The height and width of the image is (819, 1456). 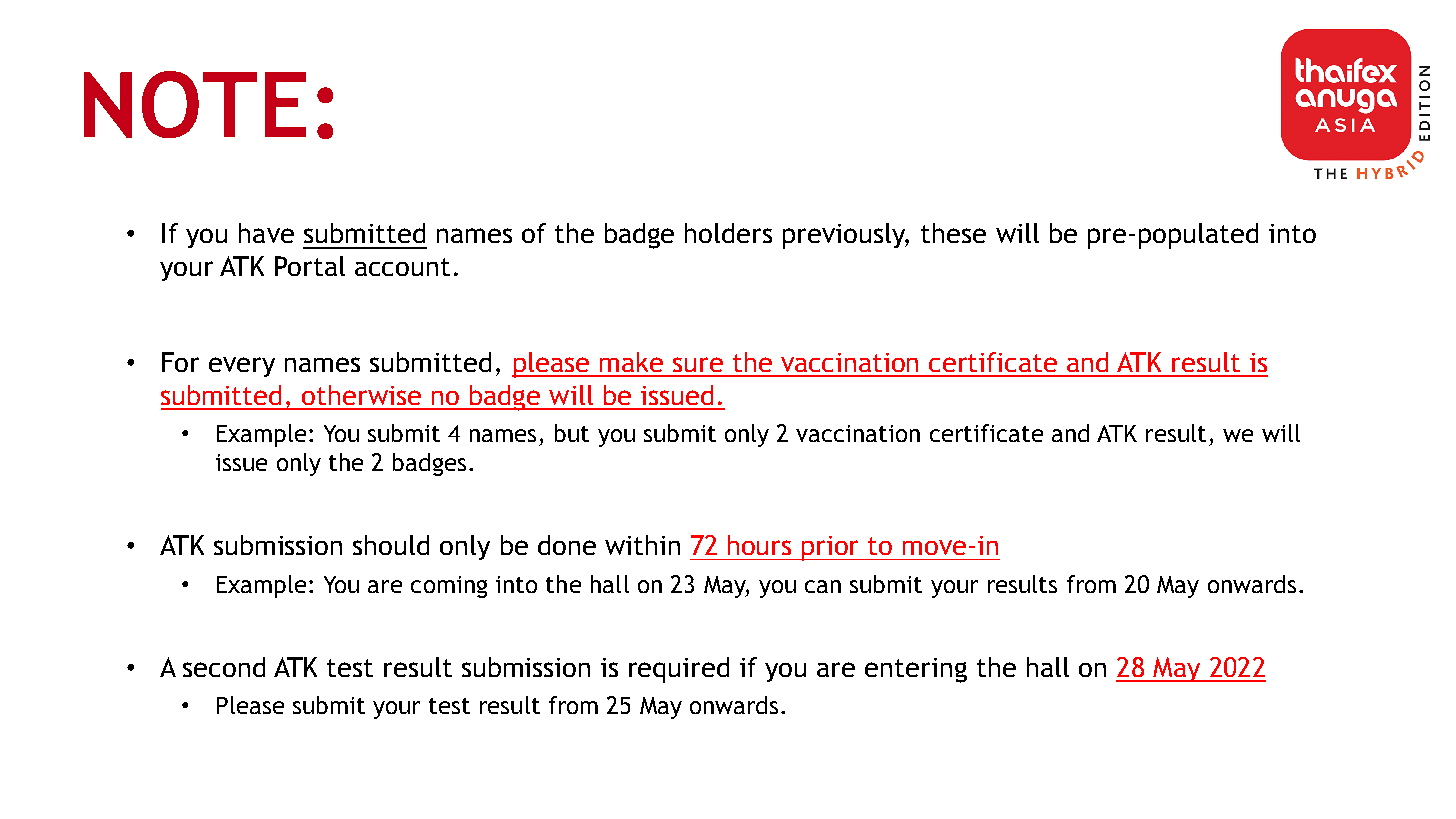 What do you see at coordinates (195, 104) in the image?
I see `NOTE` at bounding box center [195, 104].
